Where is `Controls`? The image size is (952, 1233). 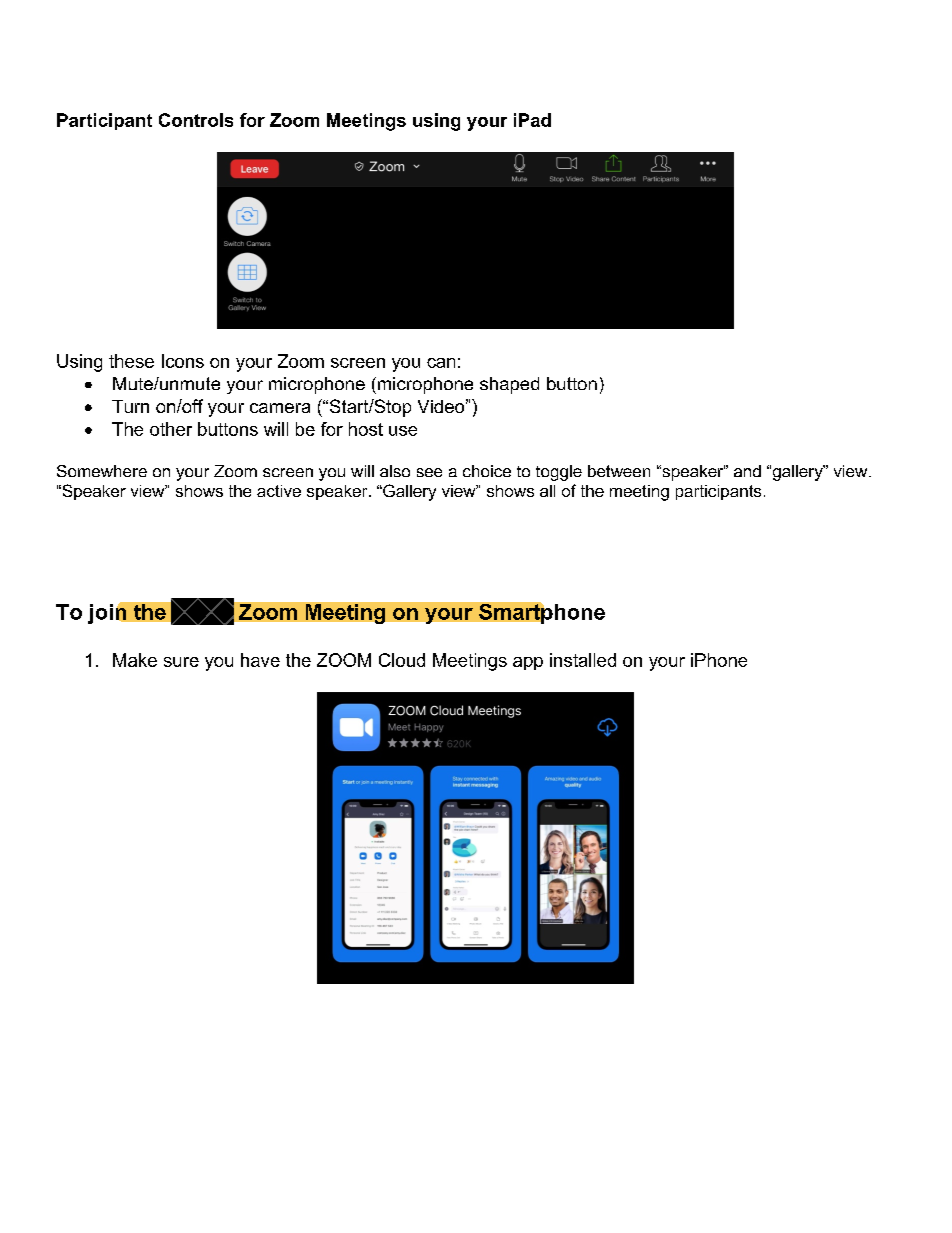
Controls is located at coordinates (196, 120).
